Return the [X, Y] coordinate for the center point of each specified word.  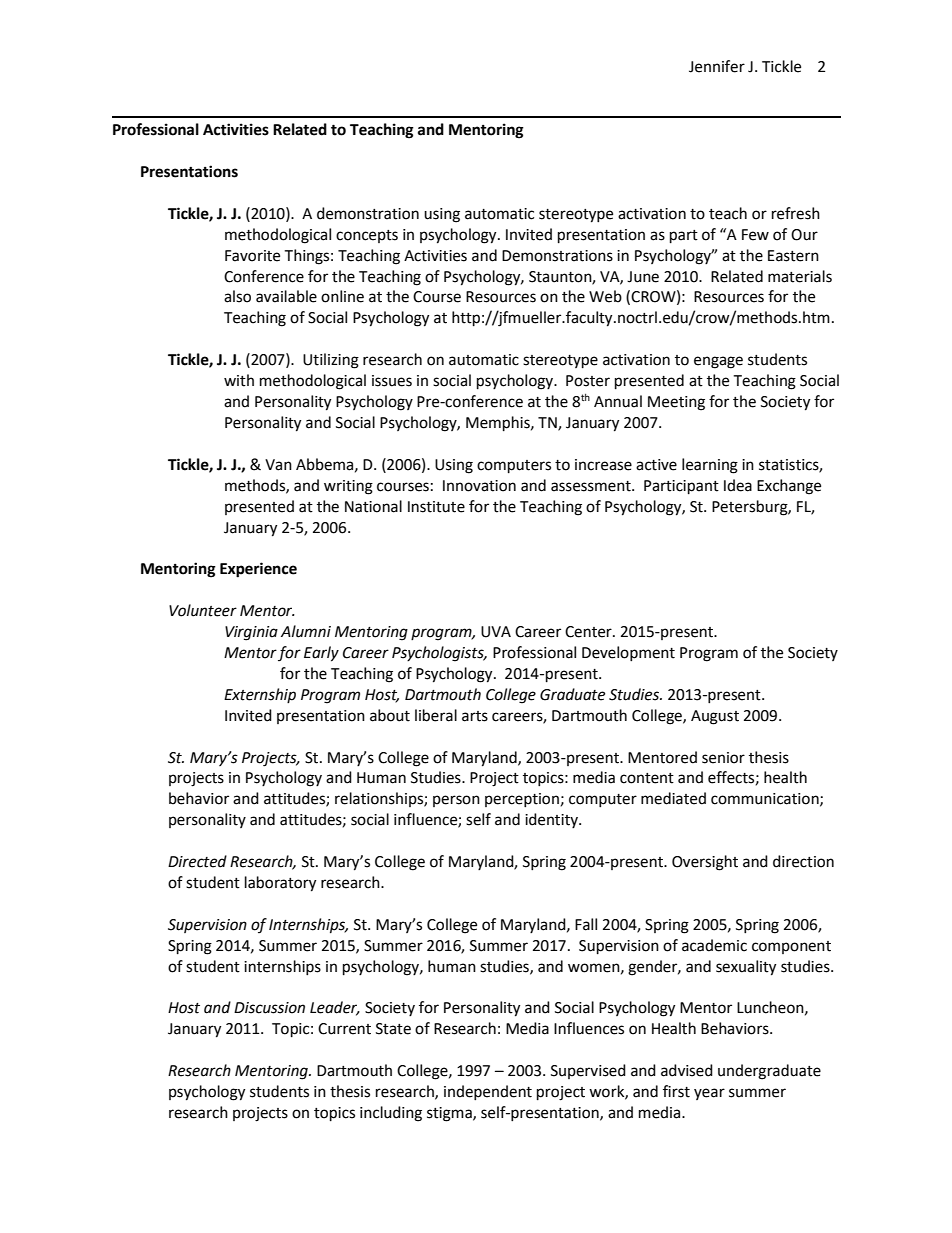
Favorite [252, 256]
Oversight [705, 863]
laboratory [280, 884]
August [715, 717]
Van [278, 465]
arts [475, 716]
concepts [367, 236]
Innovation [479, 486]
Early [321, 654]
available [286, 296]
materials [800, 276]
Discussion [269, 1008]
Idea [738, 485]
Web [605, 296]
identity [552, 820]
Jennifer [717, 66]
